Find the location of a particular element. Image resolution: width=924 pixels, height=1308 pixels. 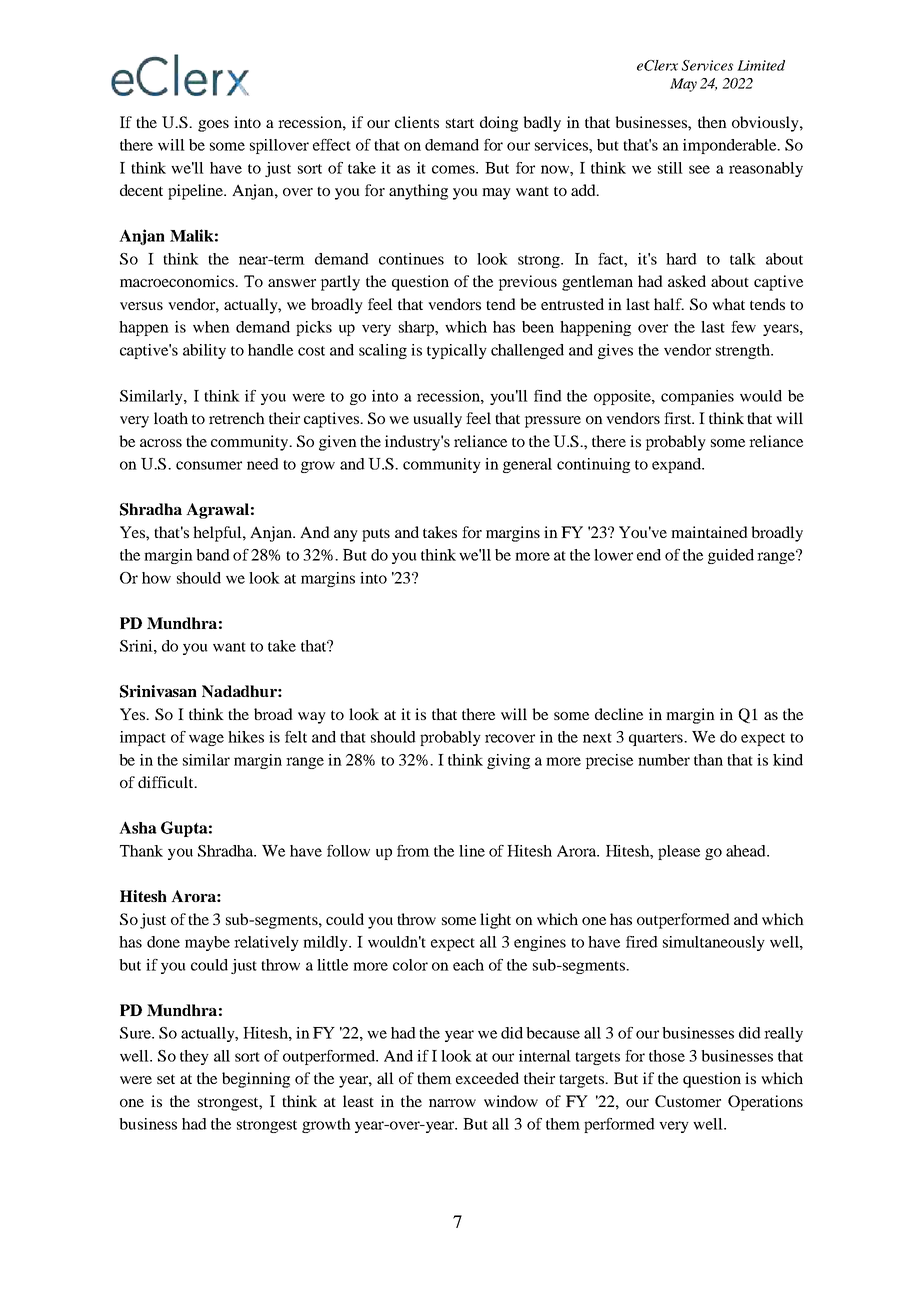

general is located at coordinates (527, 465).
